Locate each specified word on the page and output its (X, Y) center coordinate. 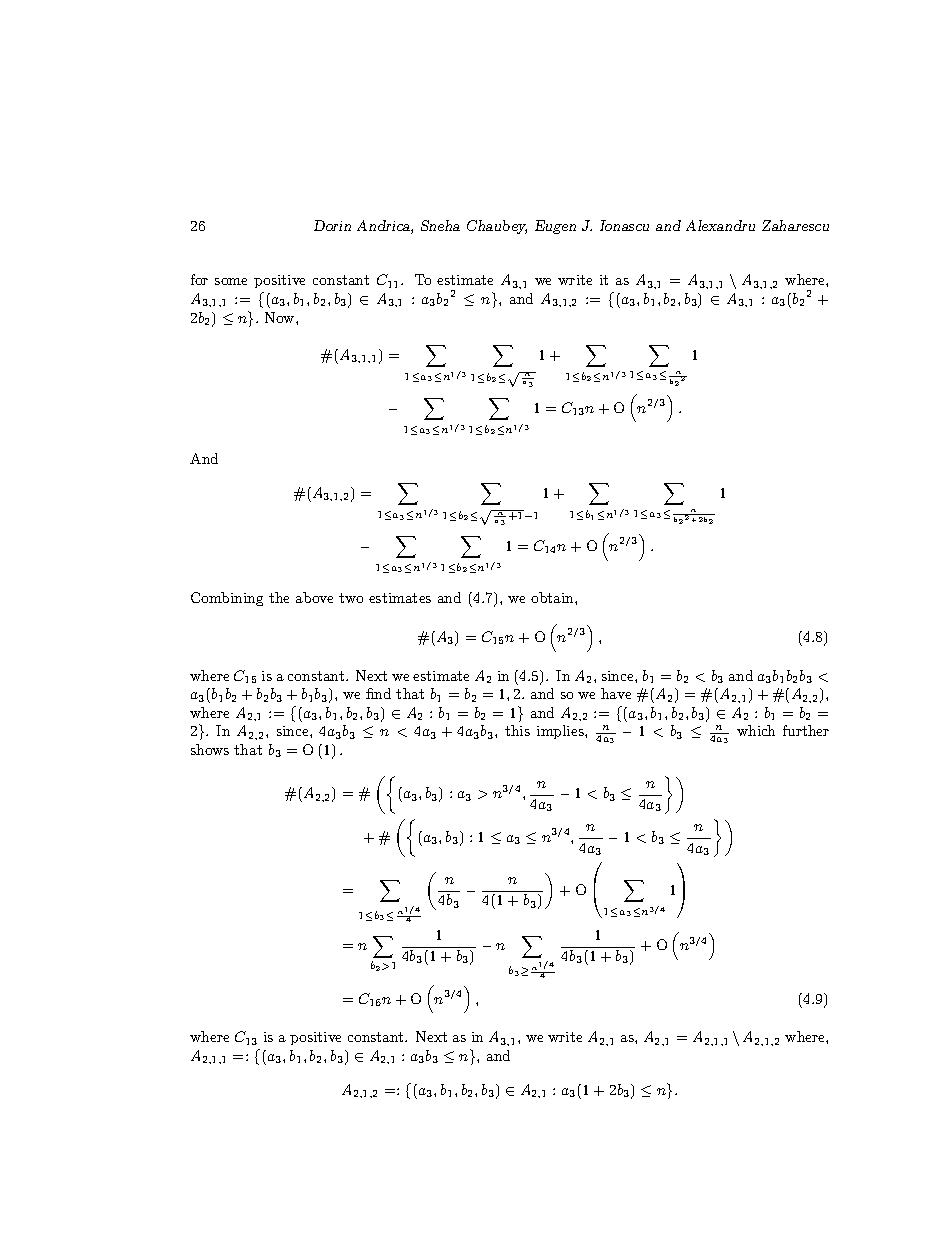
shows (210, 749)
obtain (553, 597)
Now (281, 317)
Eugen (555, 227)
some (231, 281)
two (351, 598)
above (314, 597)
